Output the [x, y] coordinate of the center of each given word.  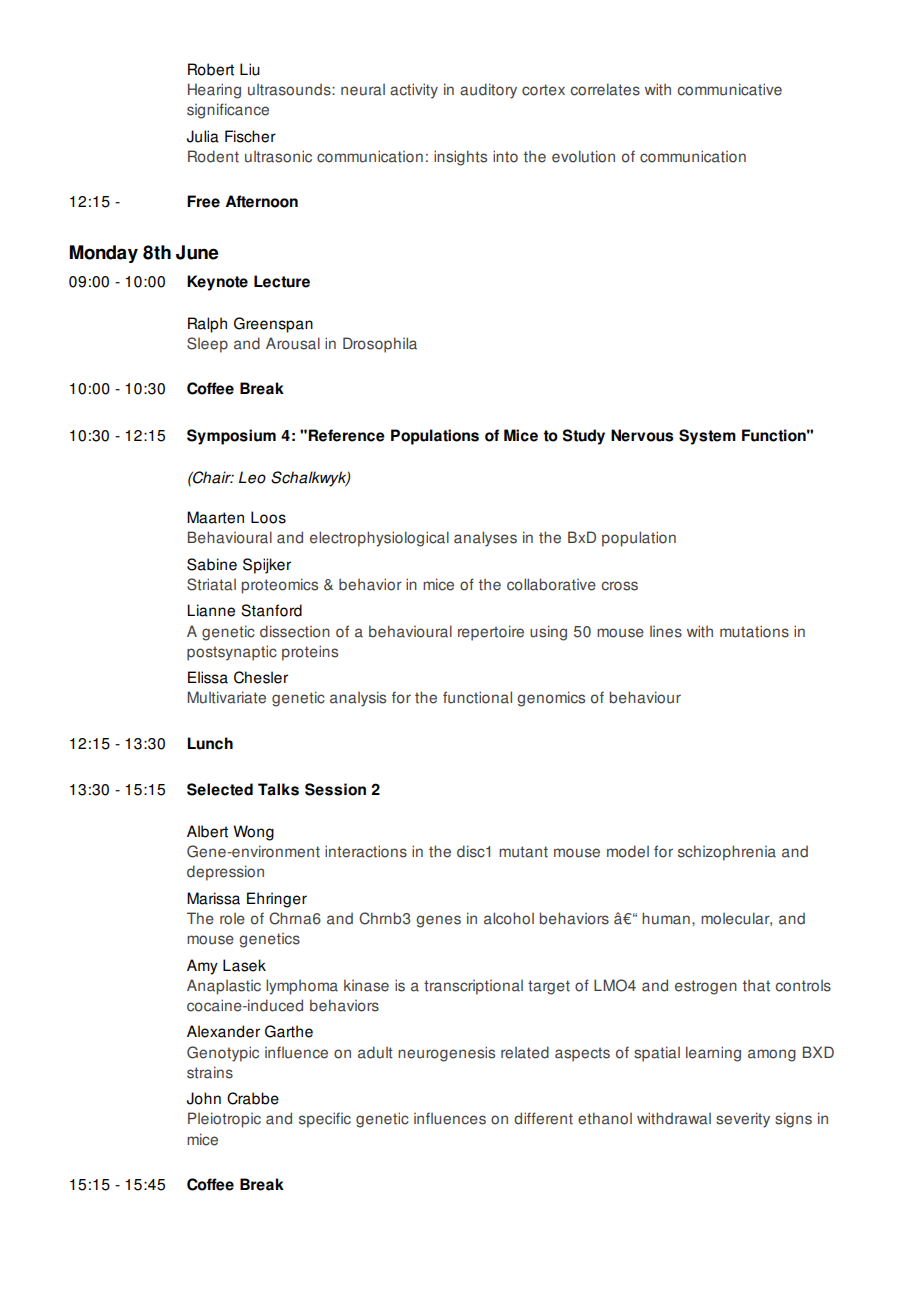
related [525, 1052]
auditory [488, 91]
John [204, 1098]
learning [713, 1054]
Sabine [212, 564]
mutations [754, 631]
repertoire [491, 633]
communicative [730, 89]
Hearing [214, 91]
